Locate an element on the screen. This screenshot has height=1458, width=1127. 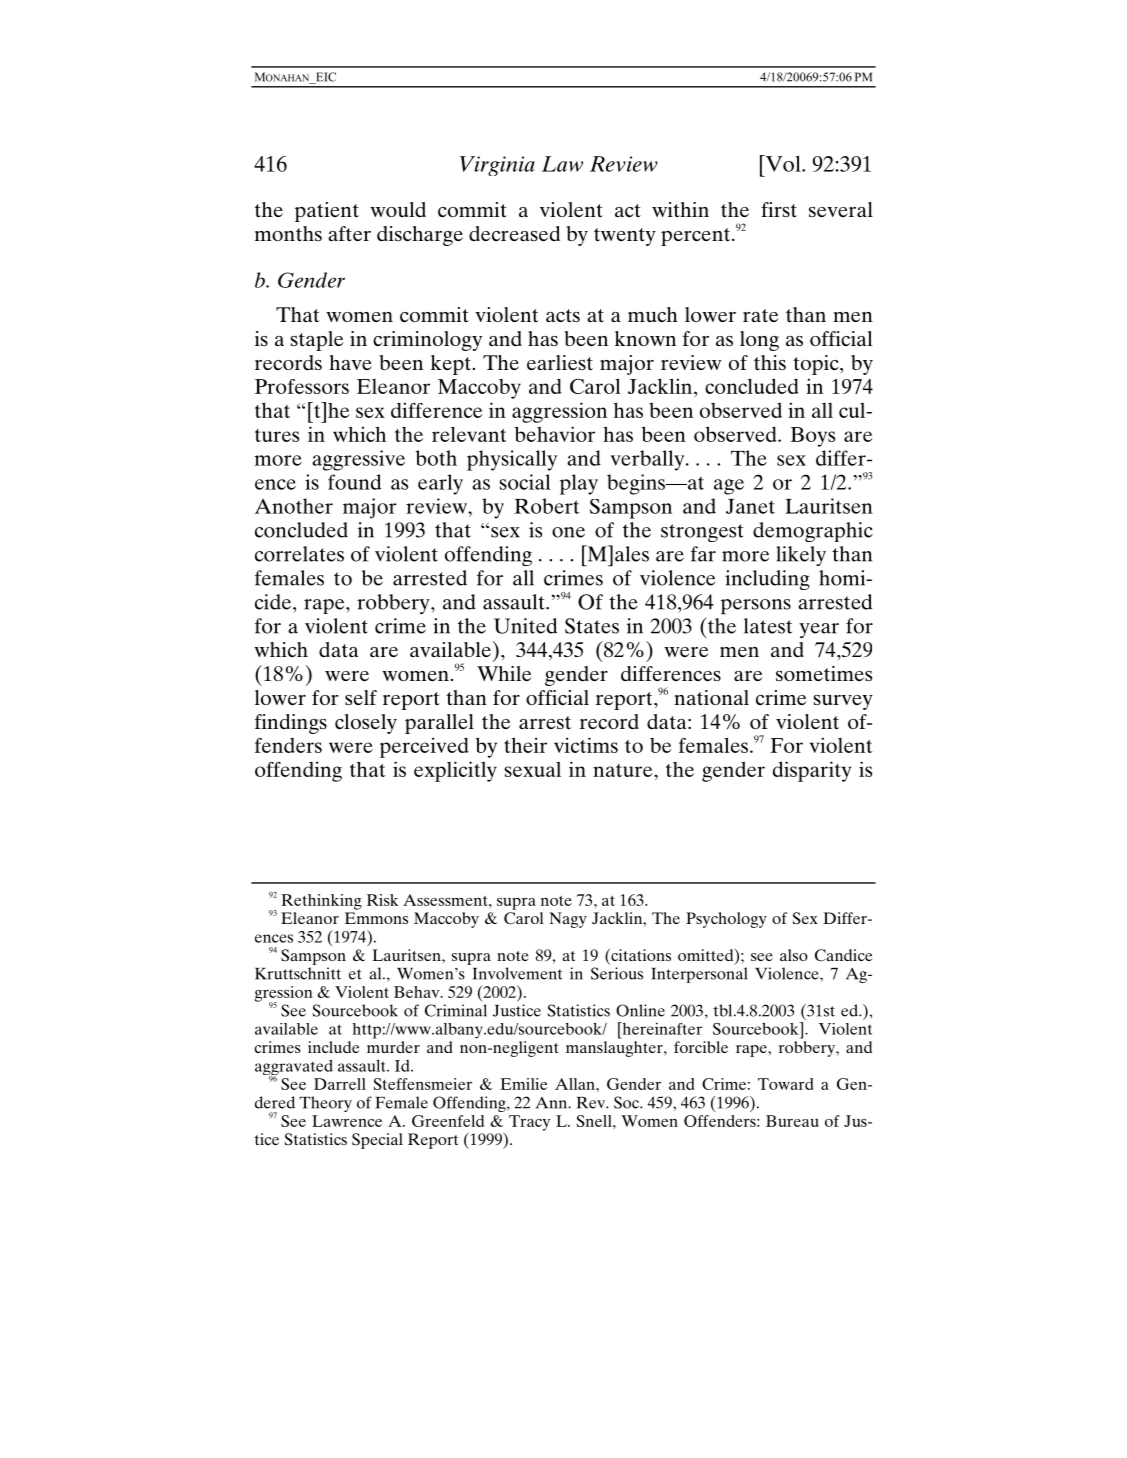
this is located at coordinates (770, 362).
